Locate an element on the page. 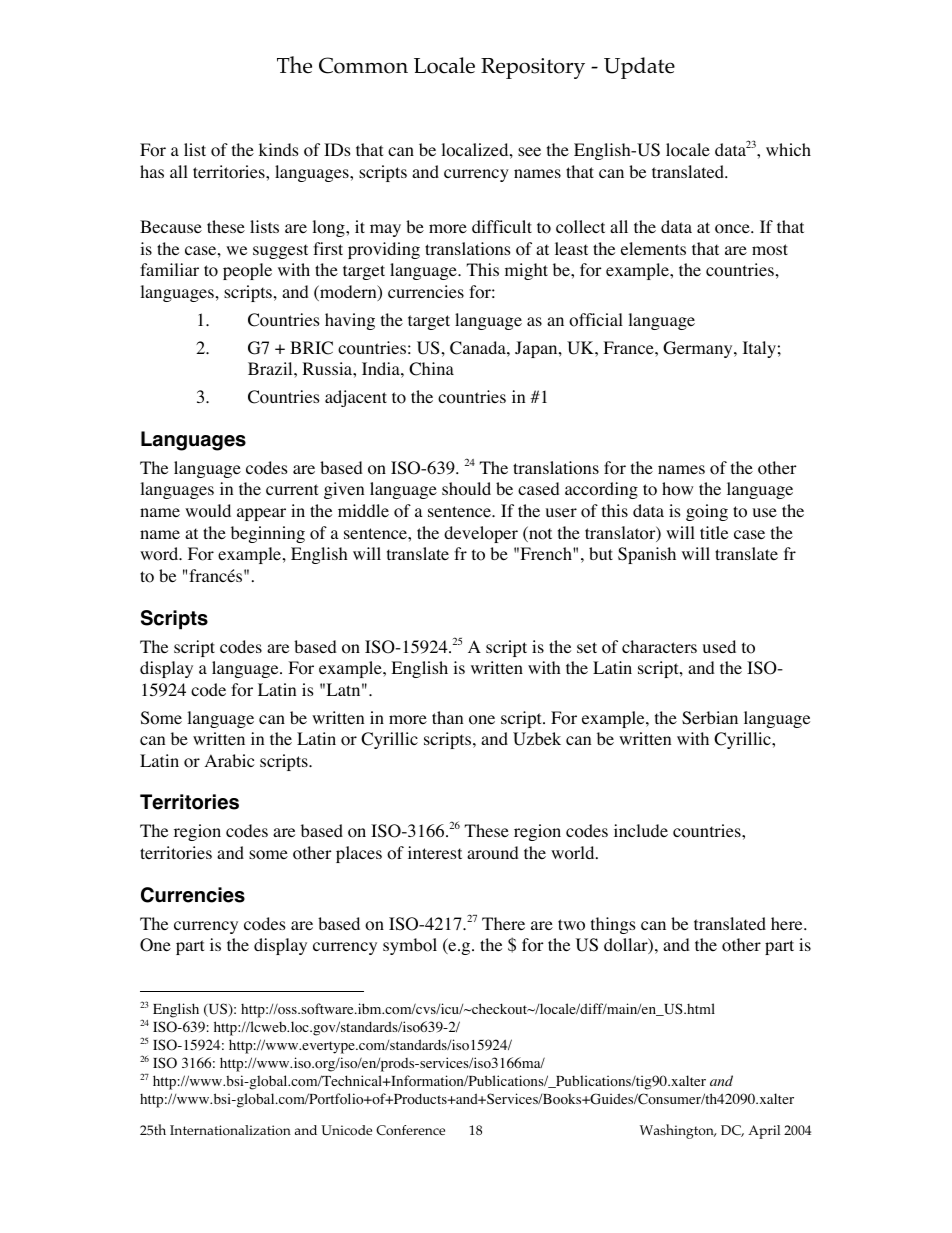  beginning is located at coordinates (268, 534).
